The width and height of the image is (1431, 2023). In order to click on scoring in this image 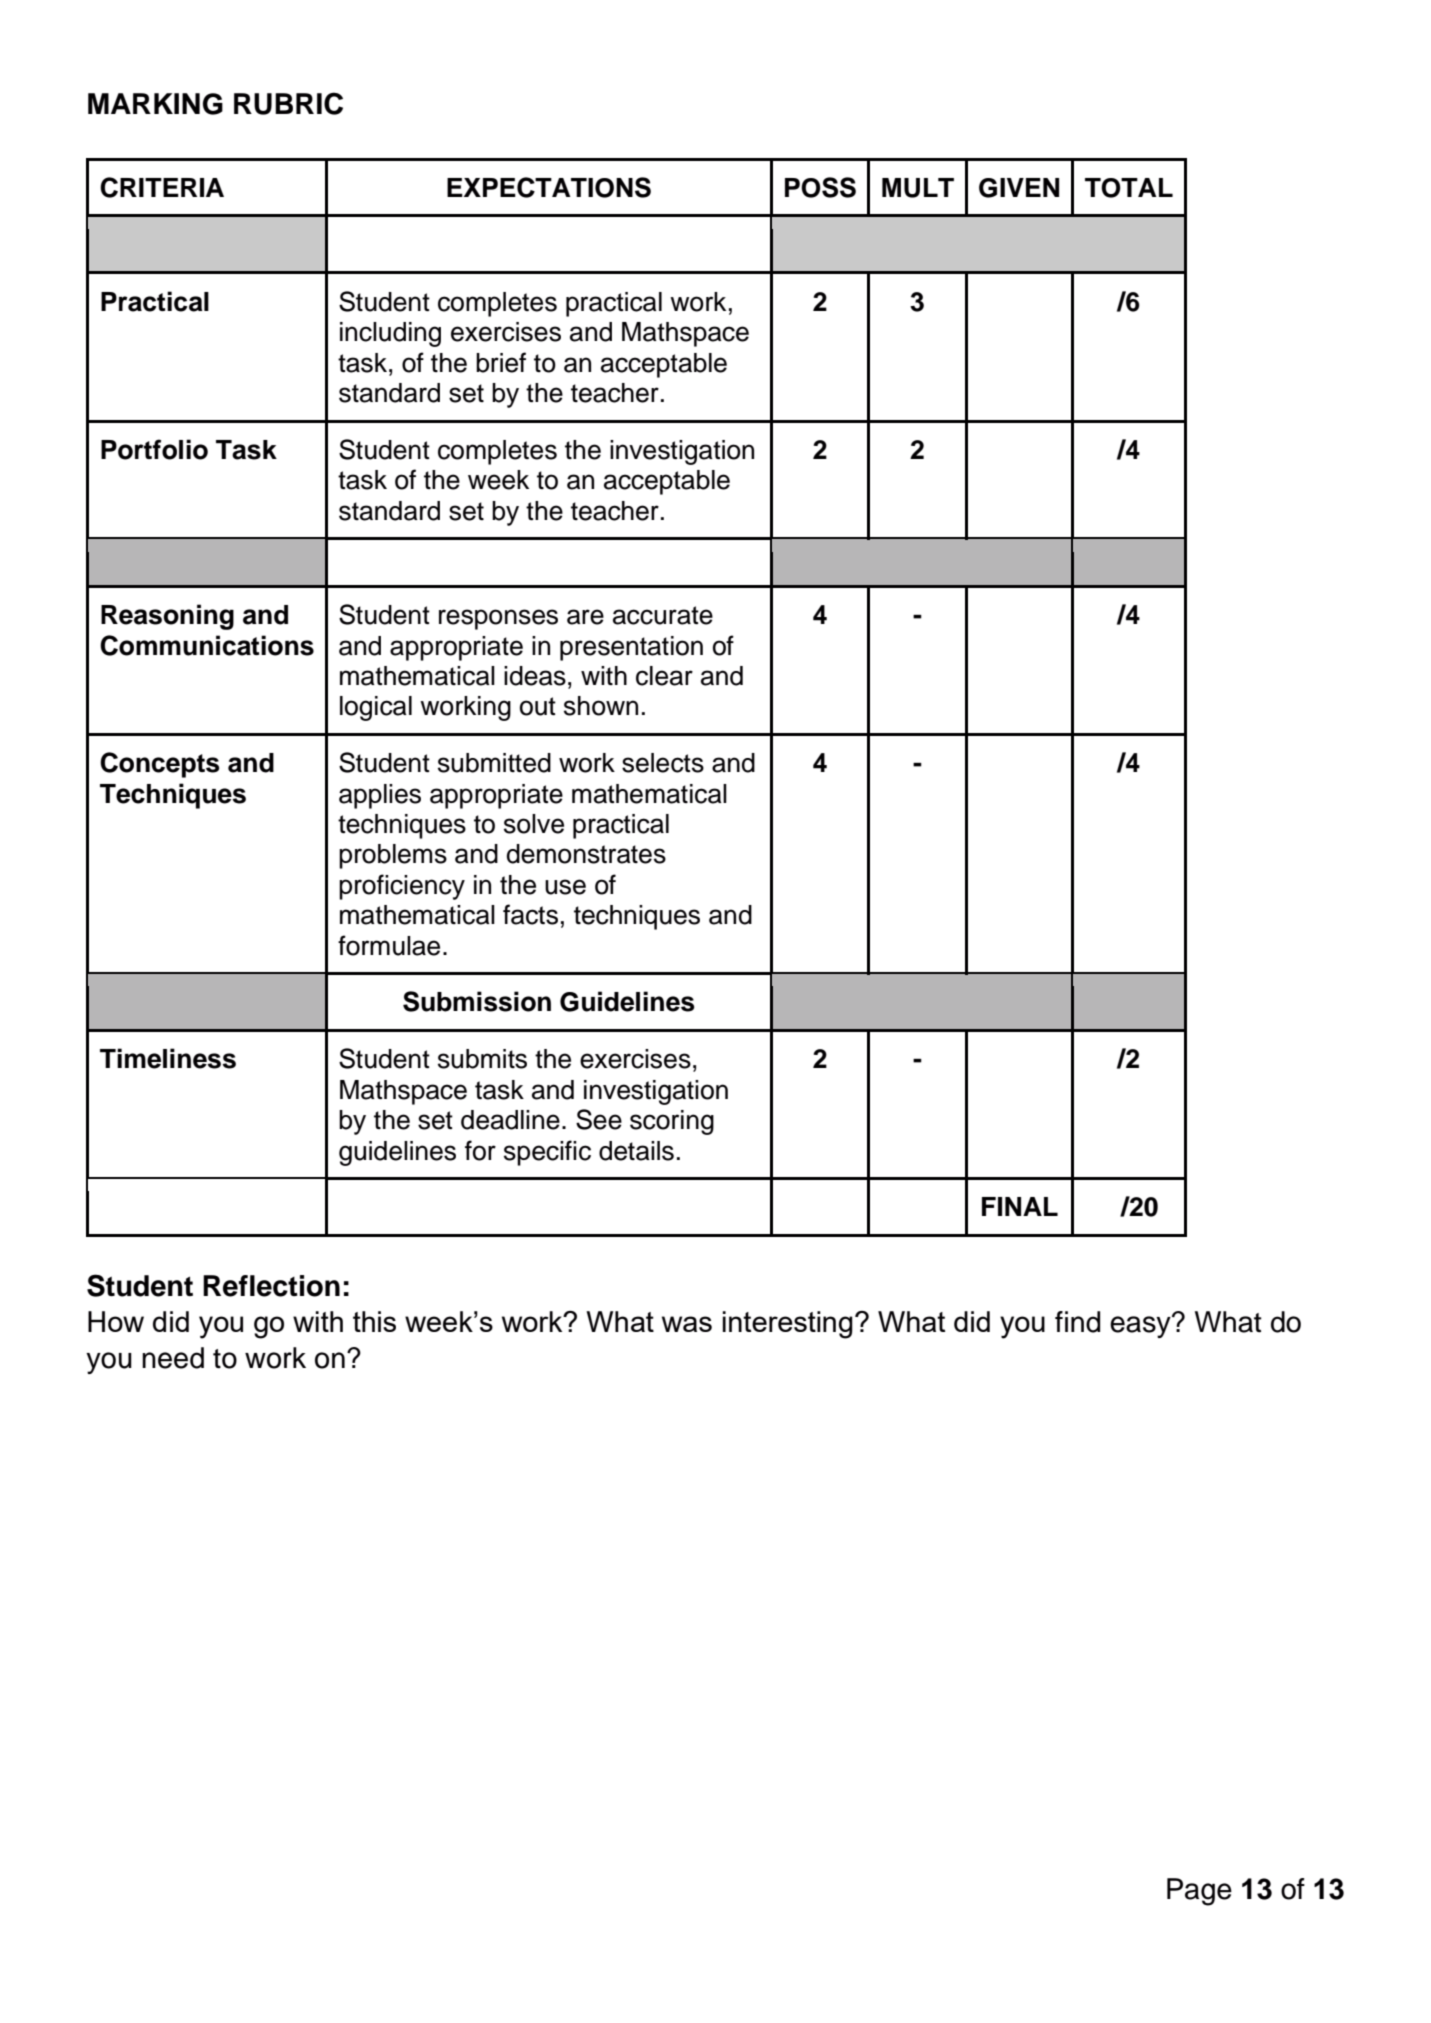, I will do `click(672, 1122)`.
